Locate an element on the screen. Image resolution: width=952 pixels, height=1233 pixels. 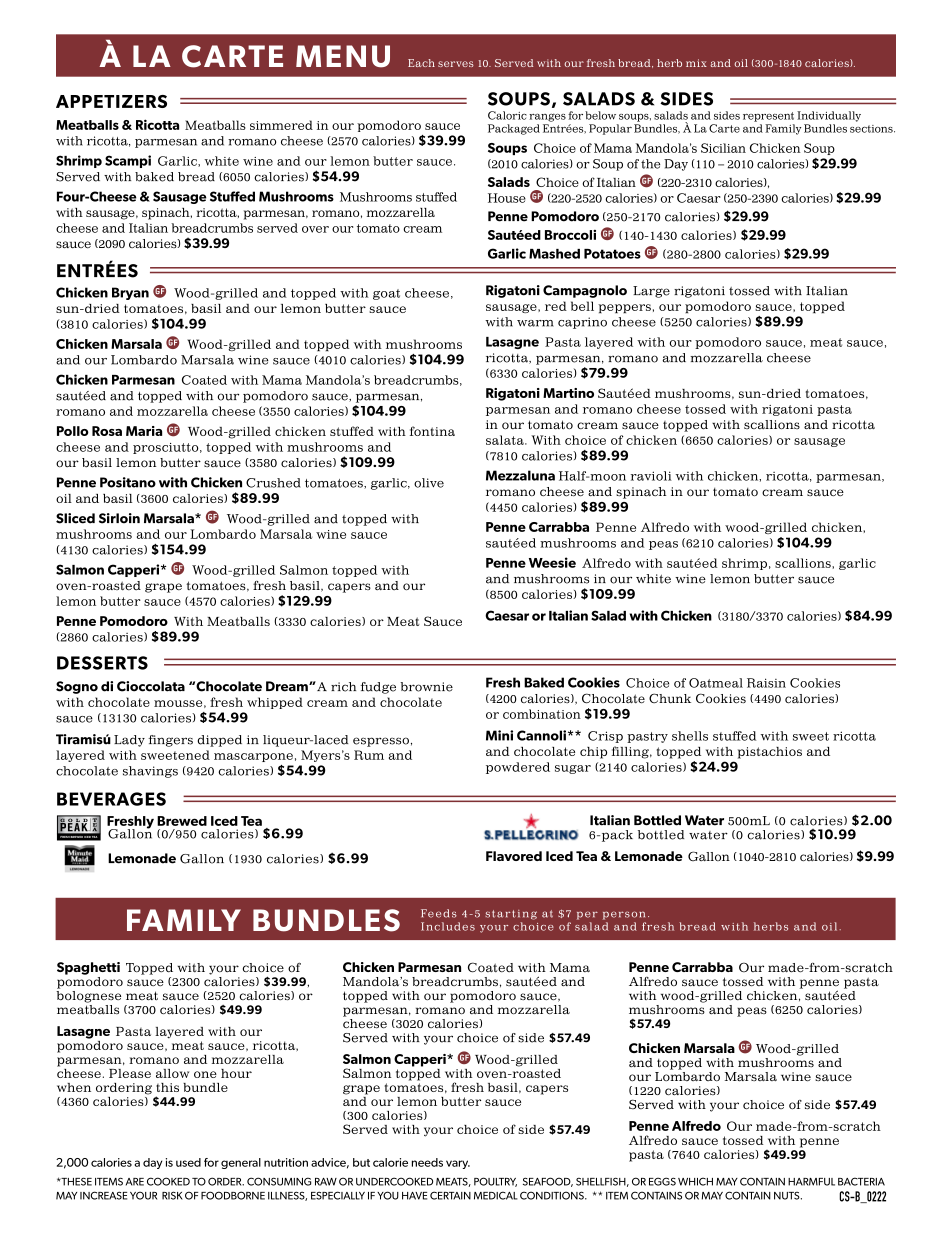
HARMFUL is located at coordinates (811, 1182).
